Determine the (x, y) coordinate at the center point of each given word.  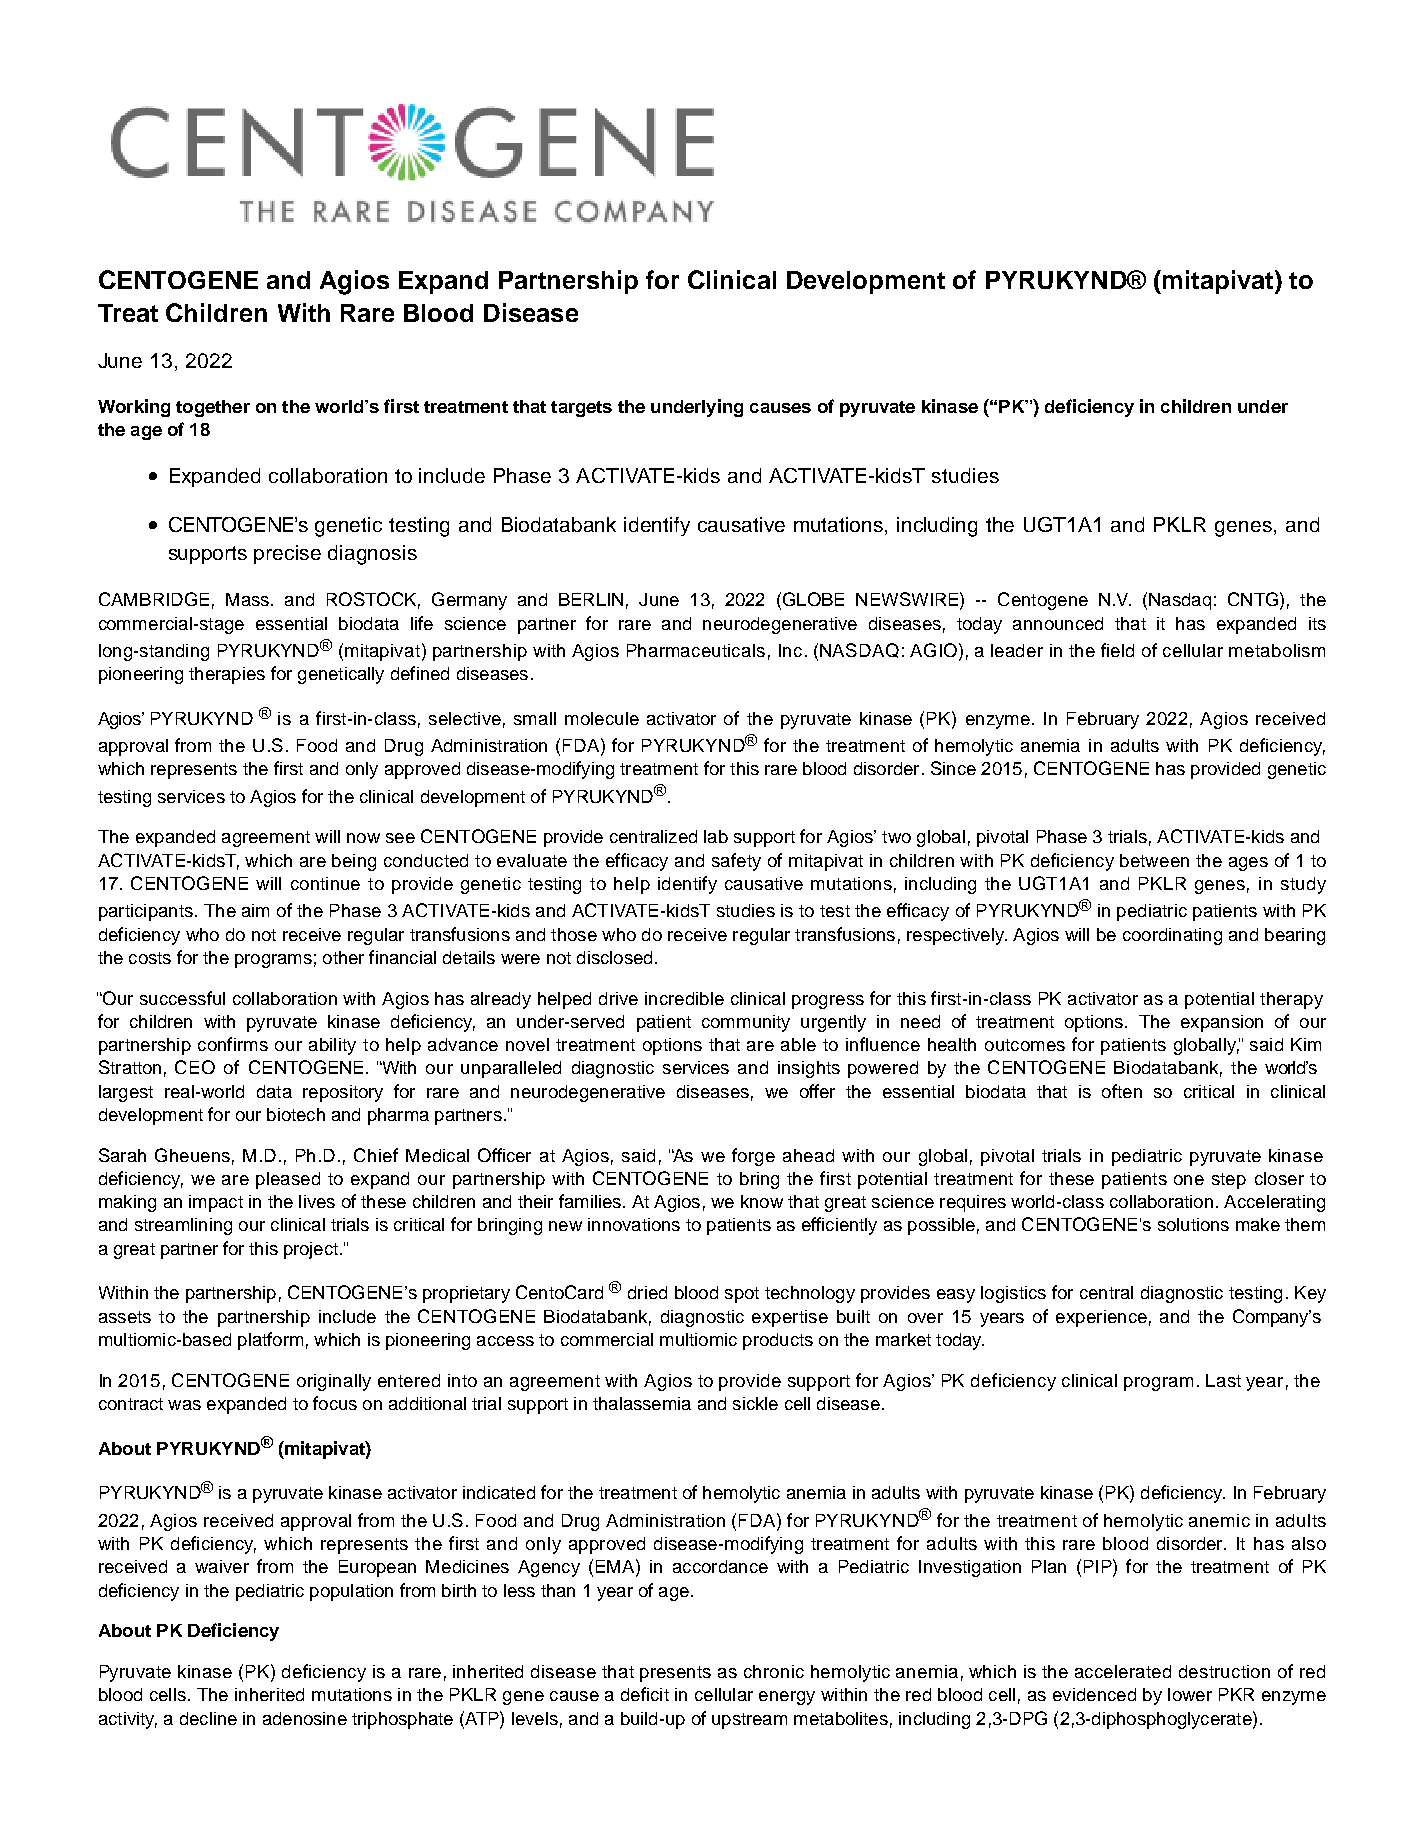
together (213, 408)
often (1122, 1091)
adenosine (305, 1718)
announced (1058, 623)
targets (581, 409)
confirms (233, 1044)
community (746, 1023)
